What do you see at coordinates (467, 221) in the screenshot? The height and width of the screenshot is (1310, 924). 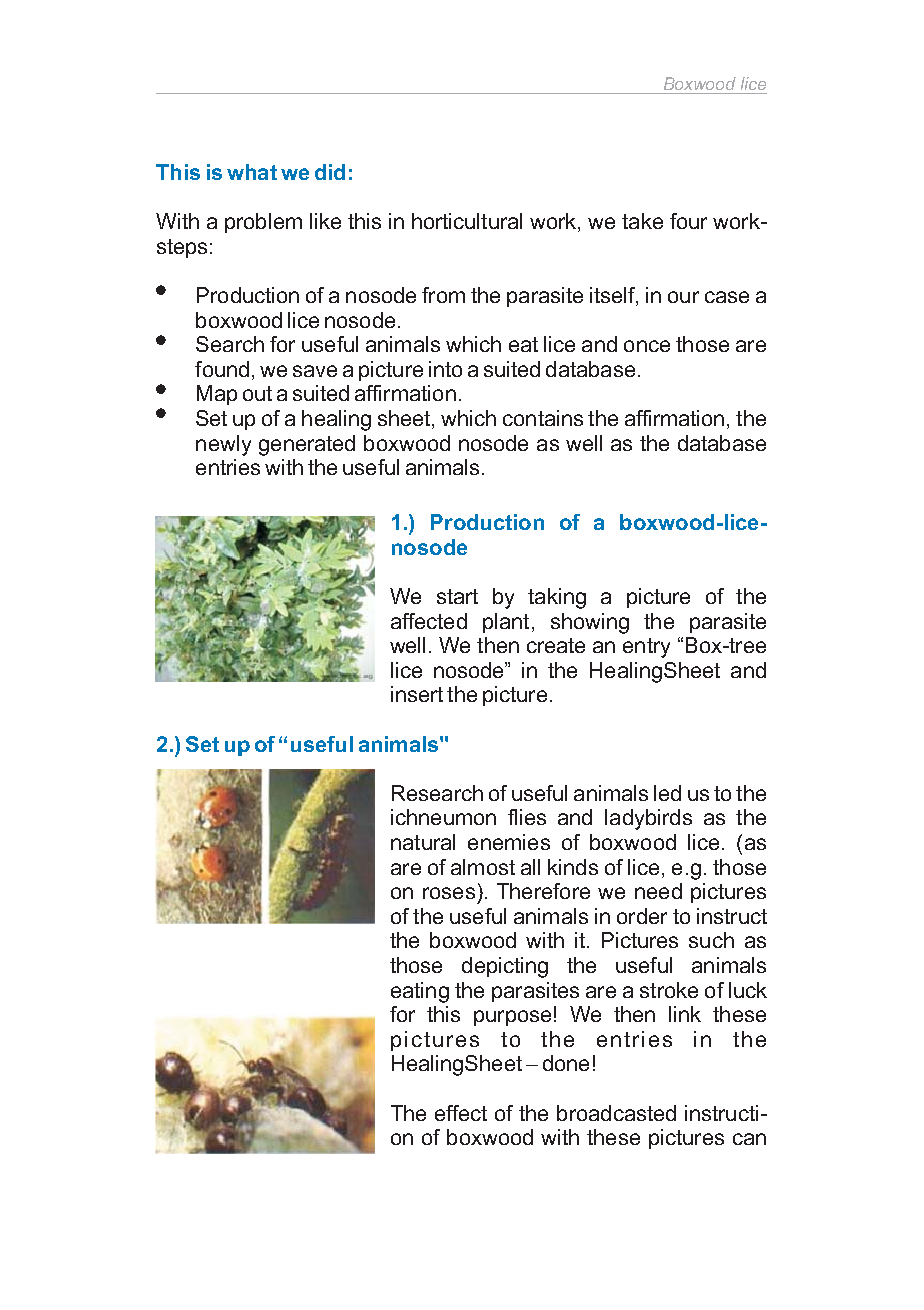 I see `horticultural` at bounding box center [467, 221].
